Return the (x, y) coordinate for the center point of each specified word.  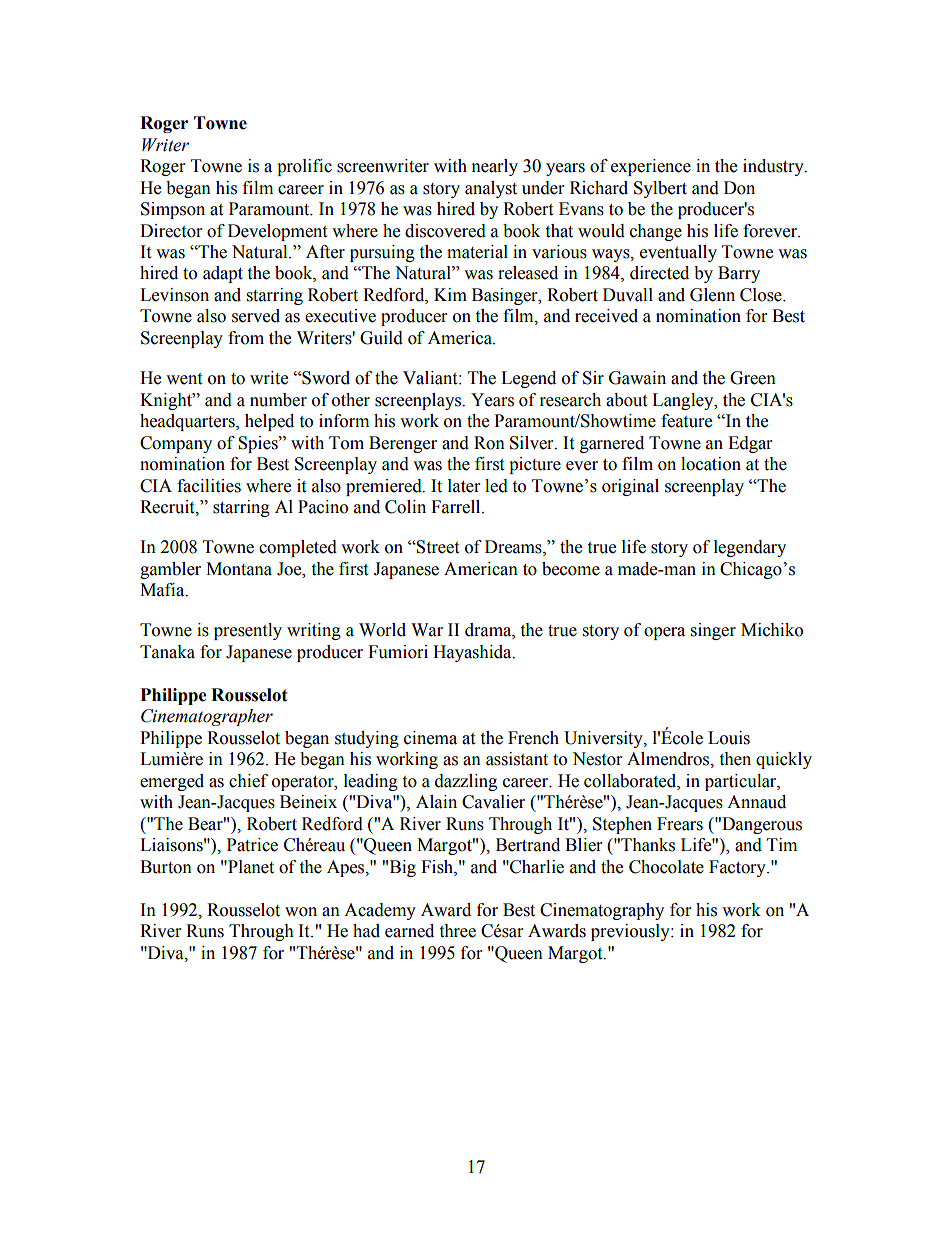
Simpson (173, 210)
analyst (491, 189)
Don (739, 188)
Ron (489, 443)
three (457, 931)
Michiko (772, 630)
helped (269, 422)
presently (248, 631)
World (382, 630)
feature (686, 421)
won (301, 912)
